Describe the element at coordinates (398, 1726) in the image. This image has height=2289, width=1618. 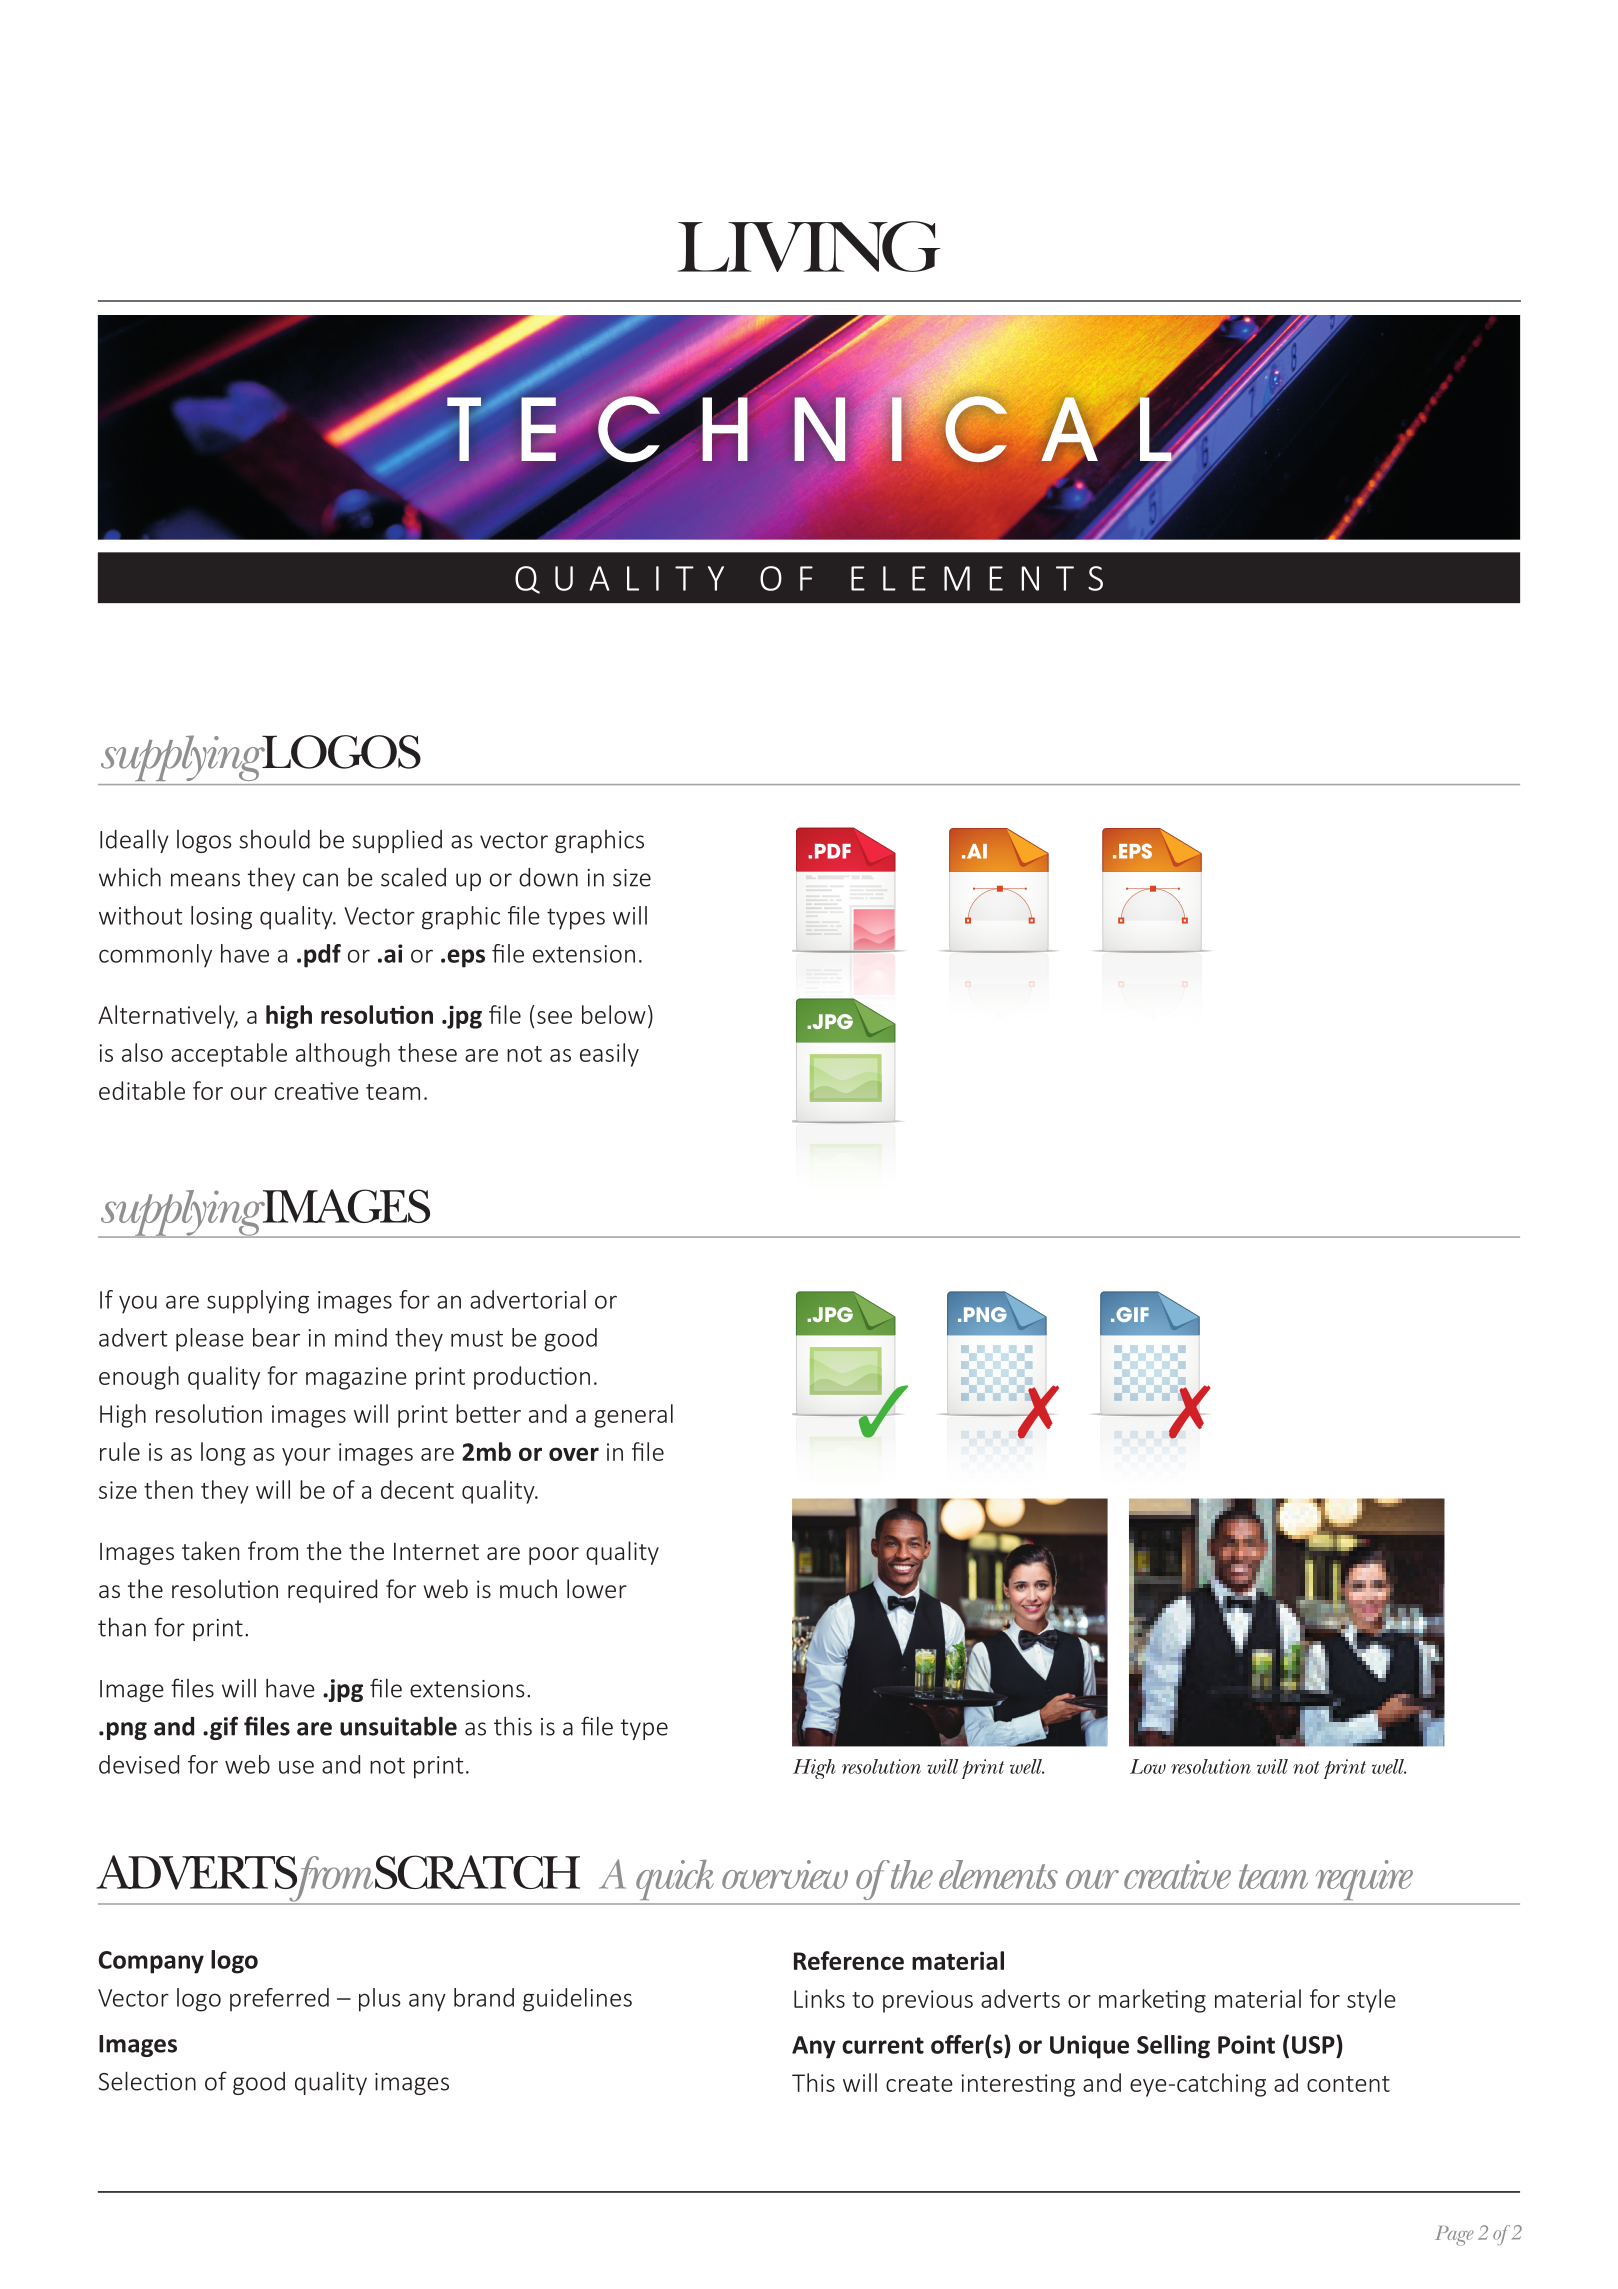
I see `unsuitable` at that location.
